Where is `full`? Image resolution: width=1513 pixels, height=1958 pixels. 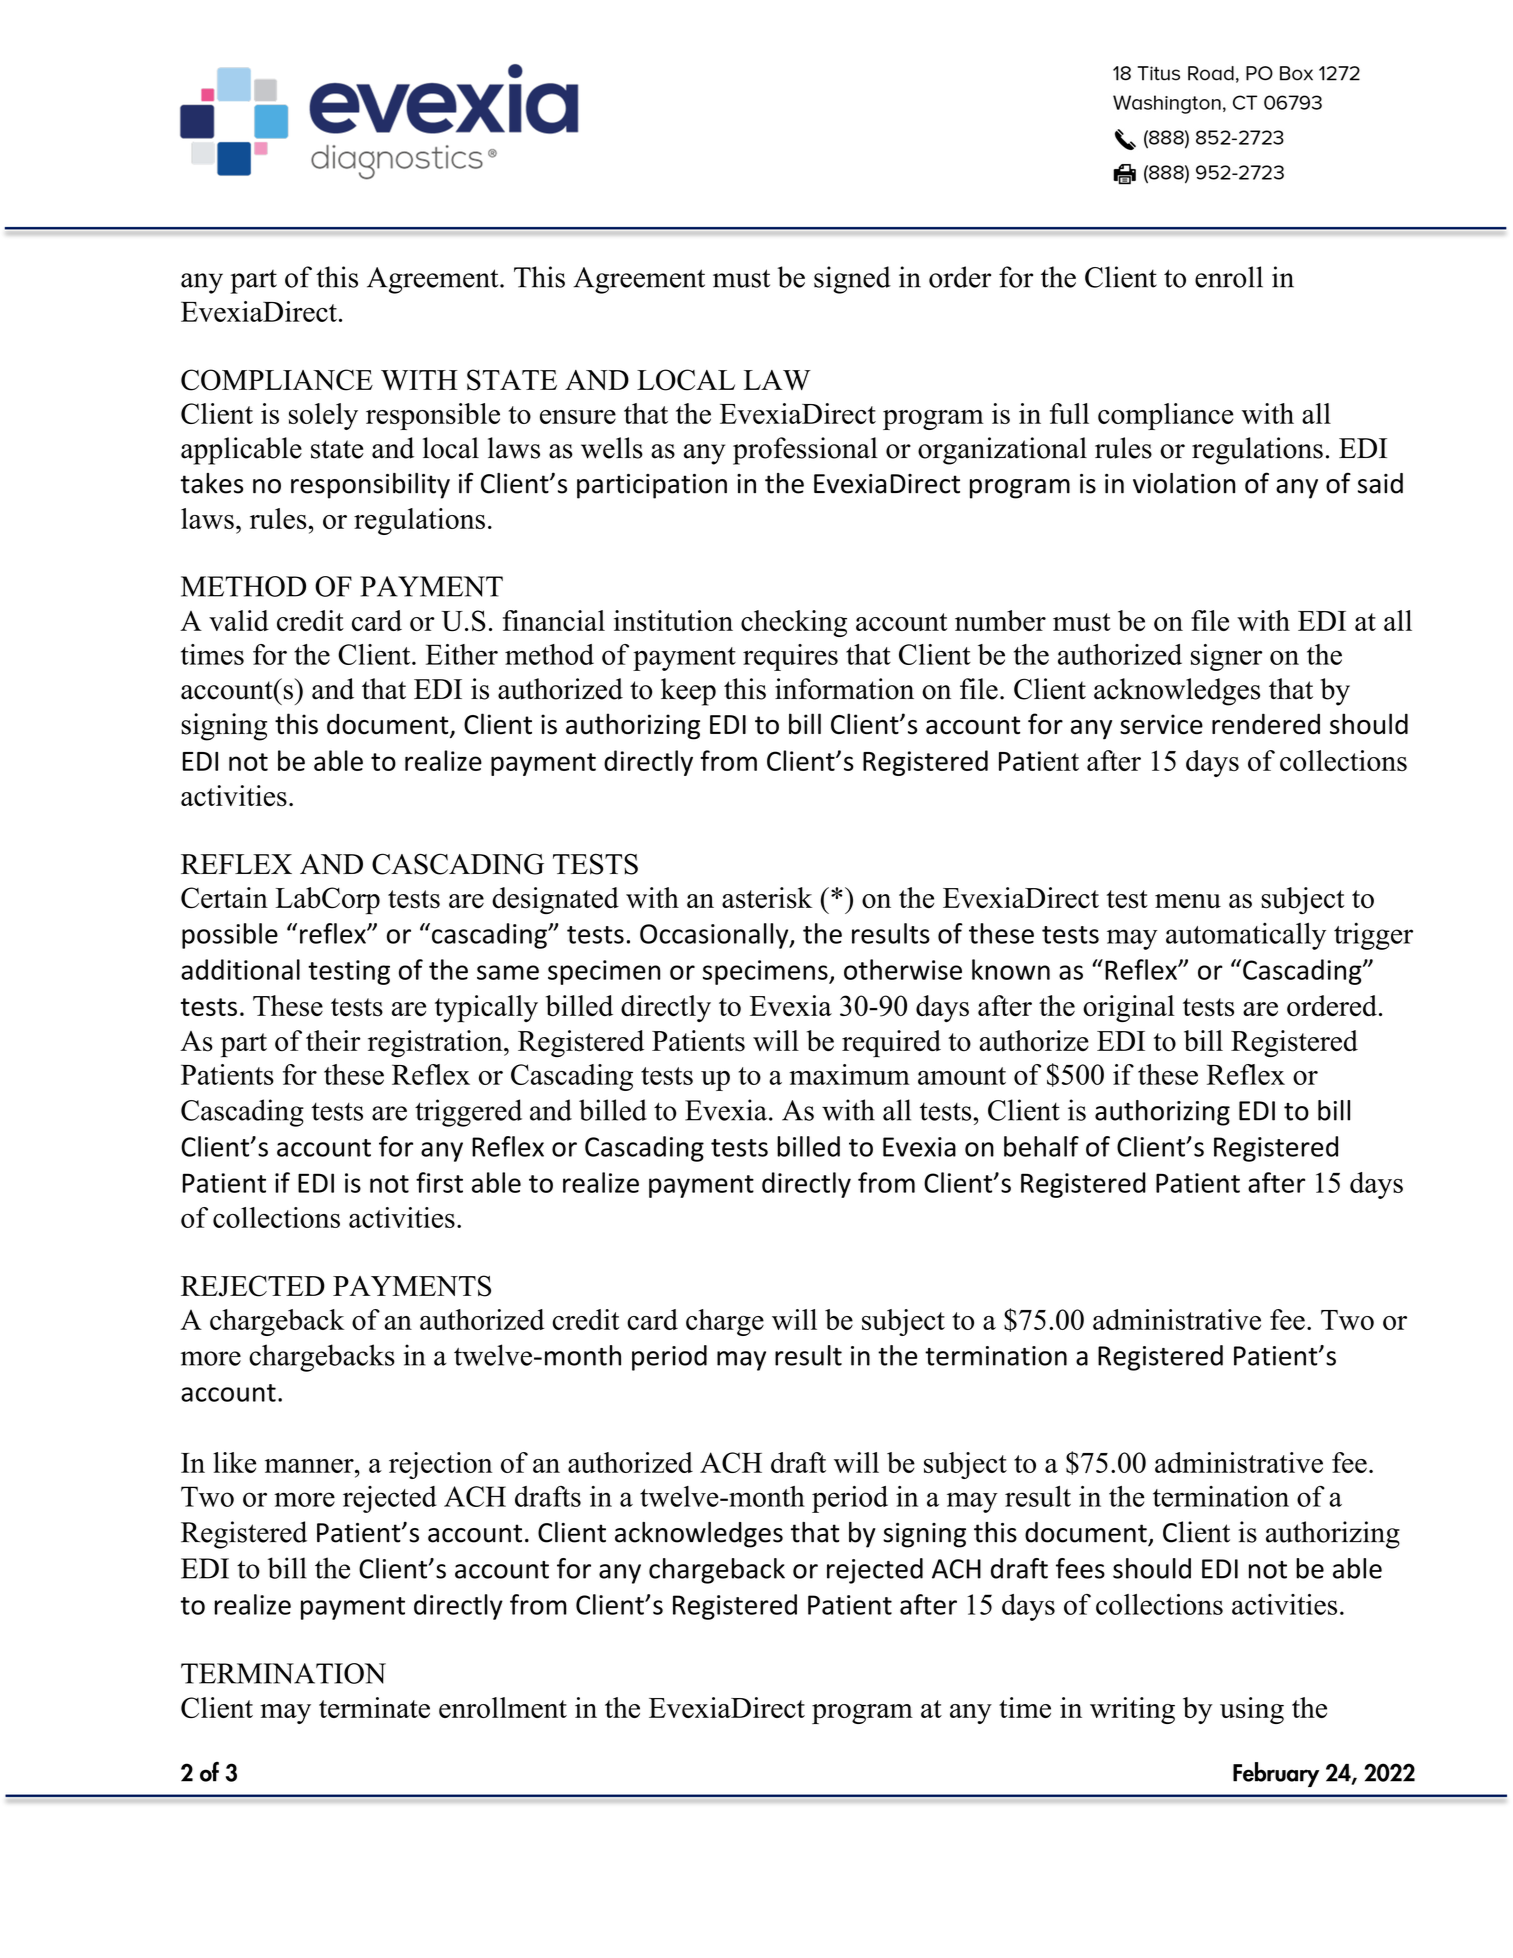
full is located at coordinates (1069, 413).
